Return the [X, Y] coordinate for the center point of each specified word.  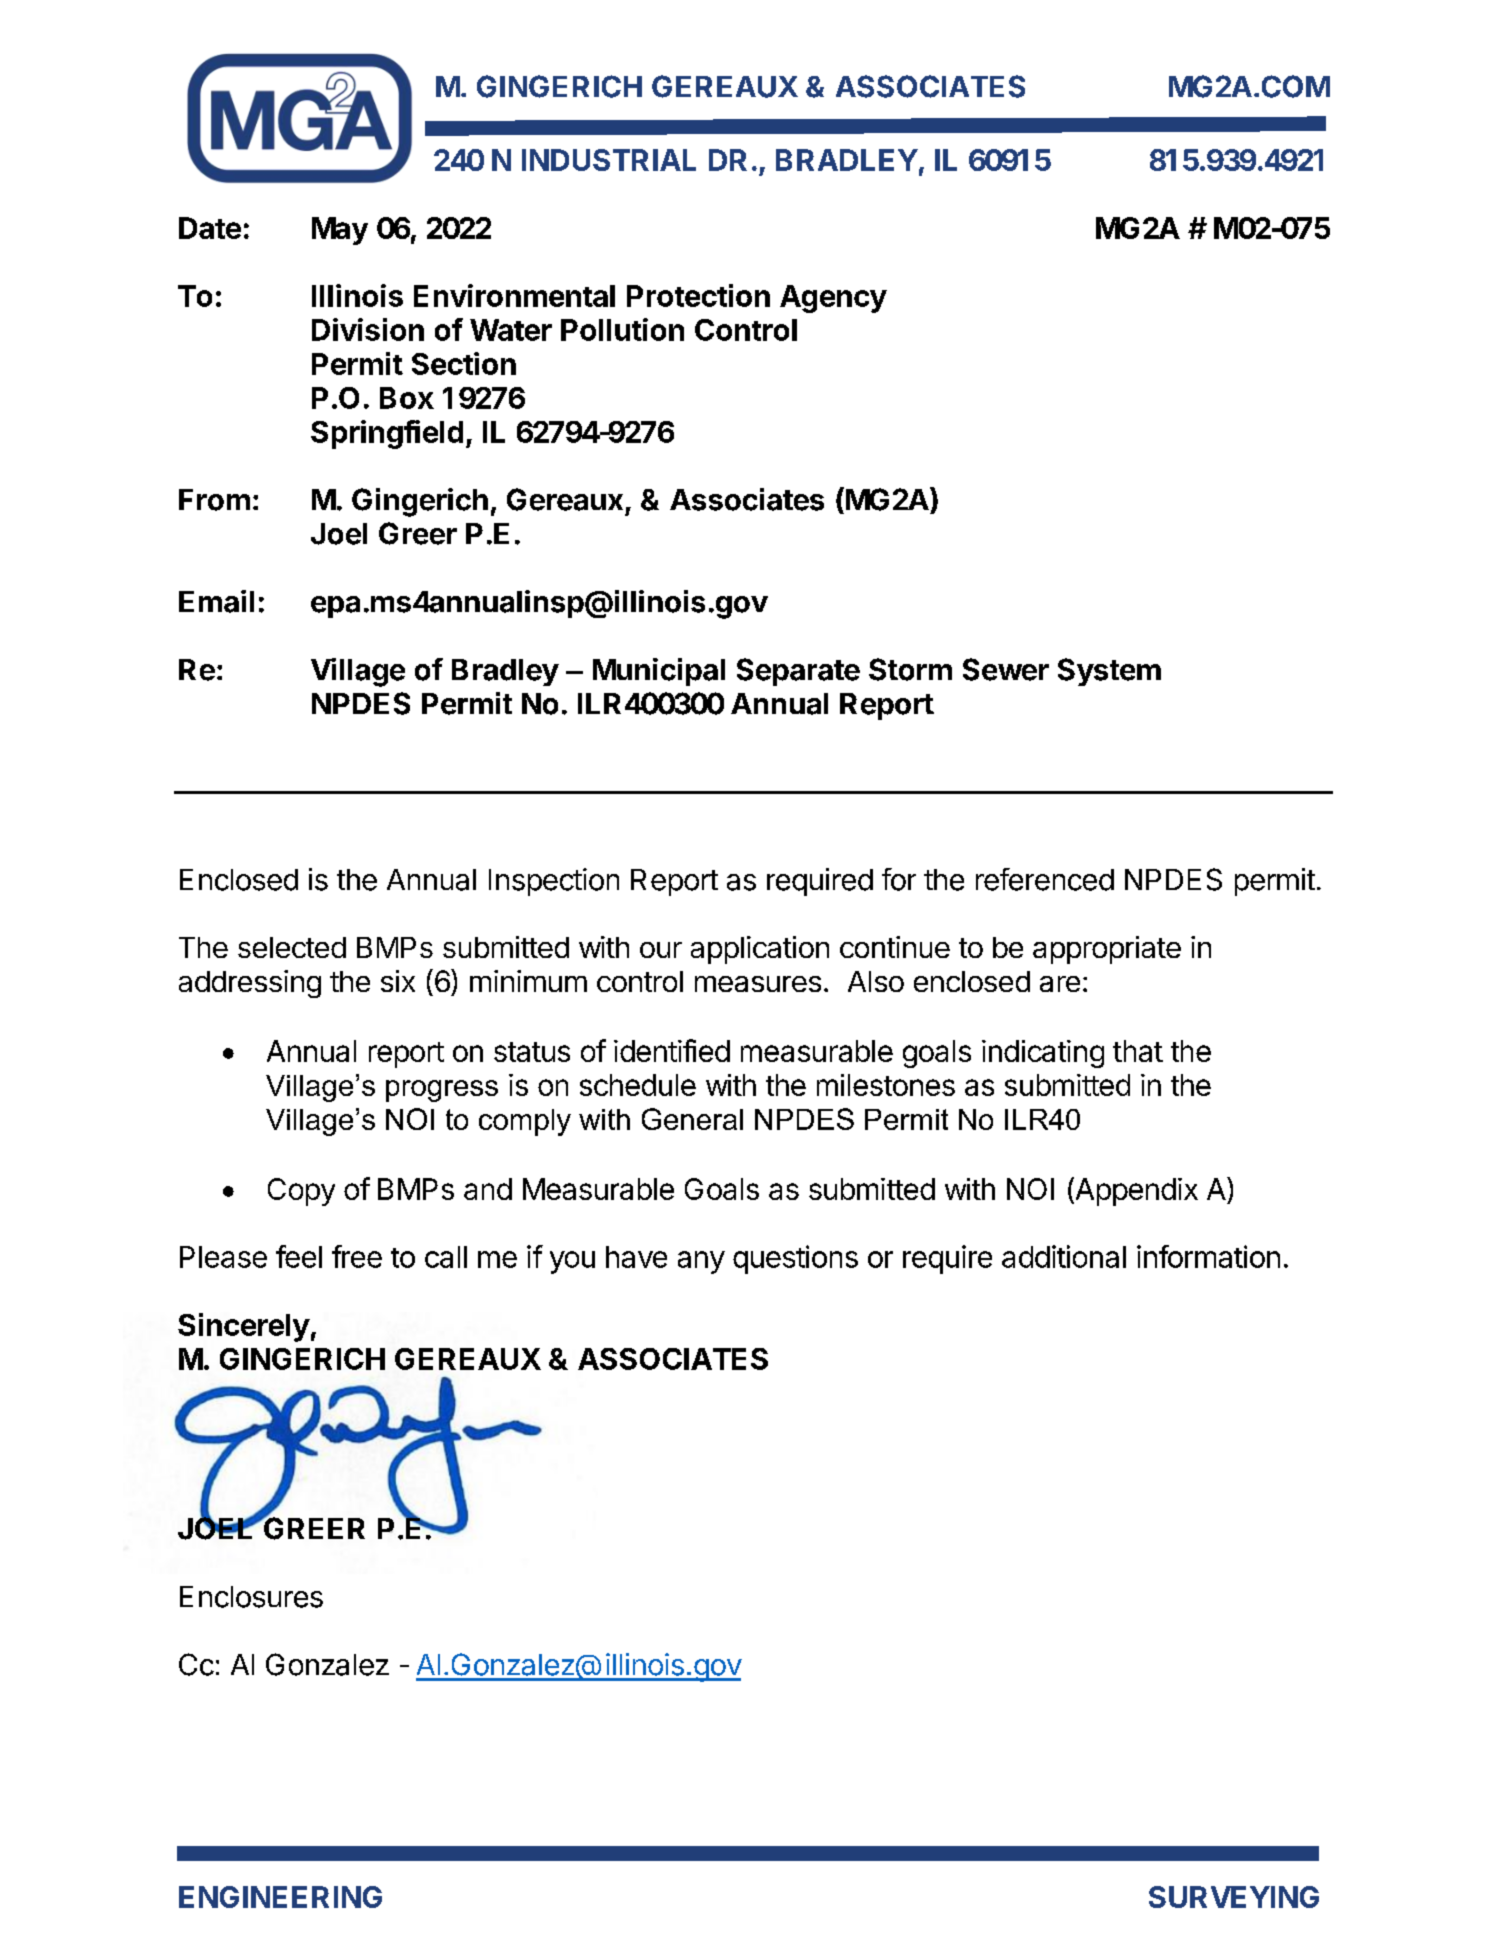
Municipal [659, 672]
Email [216, 601]
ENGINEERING [280, 1897]
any [701, 1262]
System [1109, 672]
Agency [833, 299]
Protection [698, 295]
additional [1064, 1256]
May [340, 231]
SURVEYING [1234, 1897]
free [357, 1256]
